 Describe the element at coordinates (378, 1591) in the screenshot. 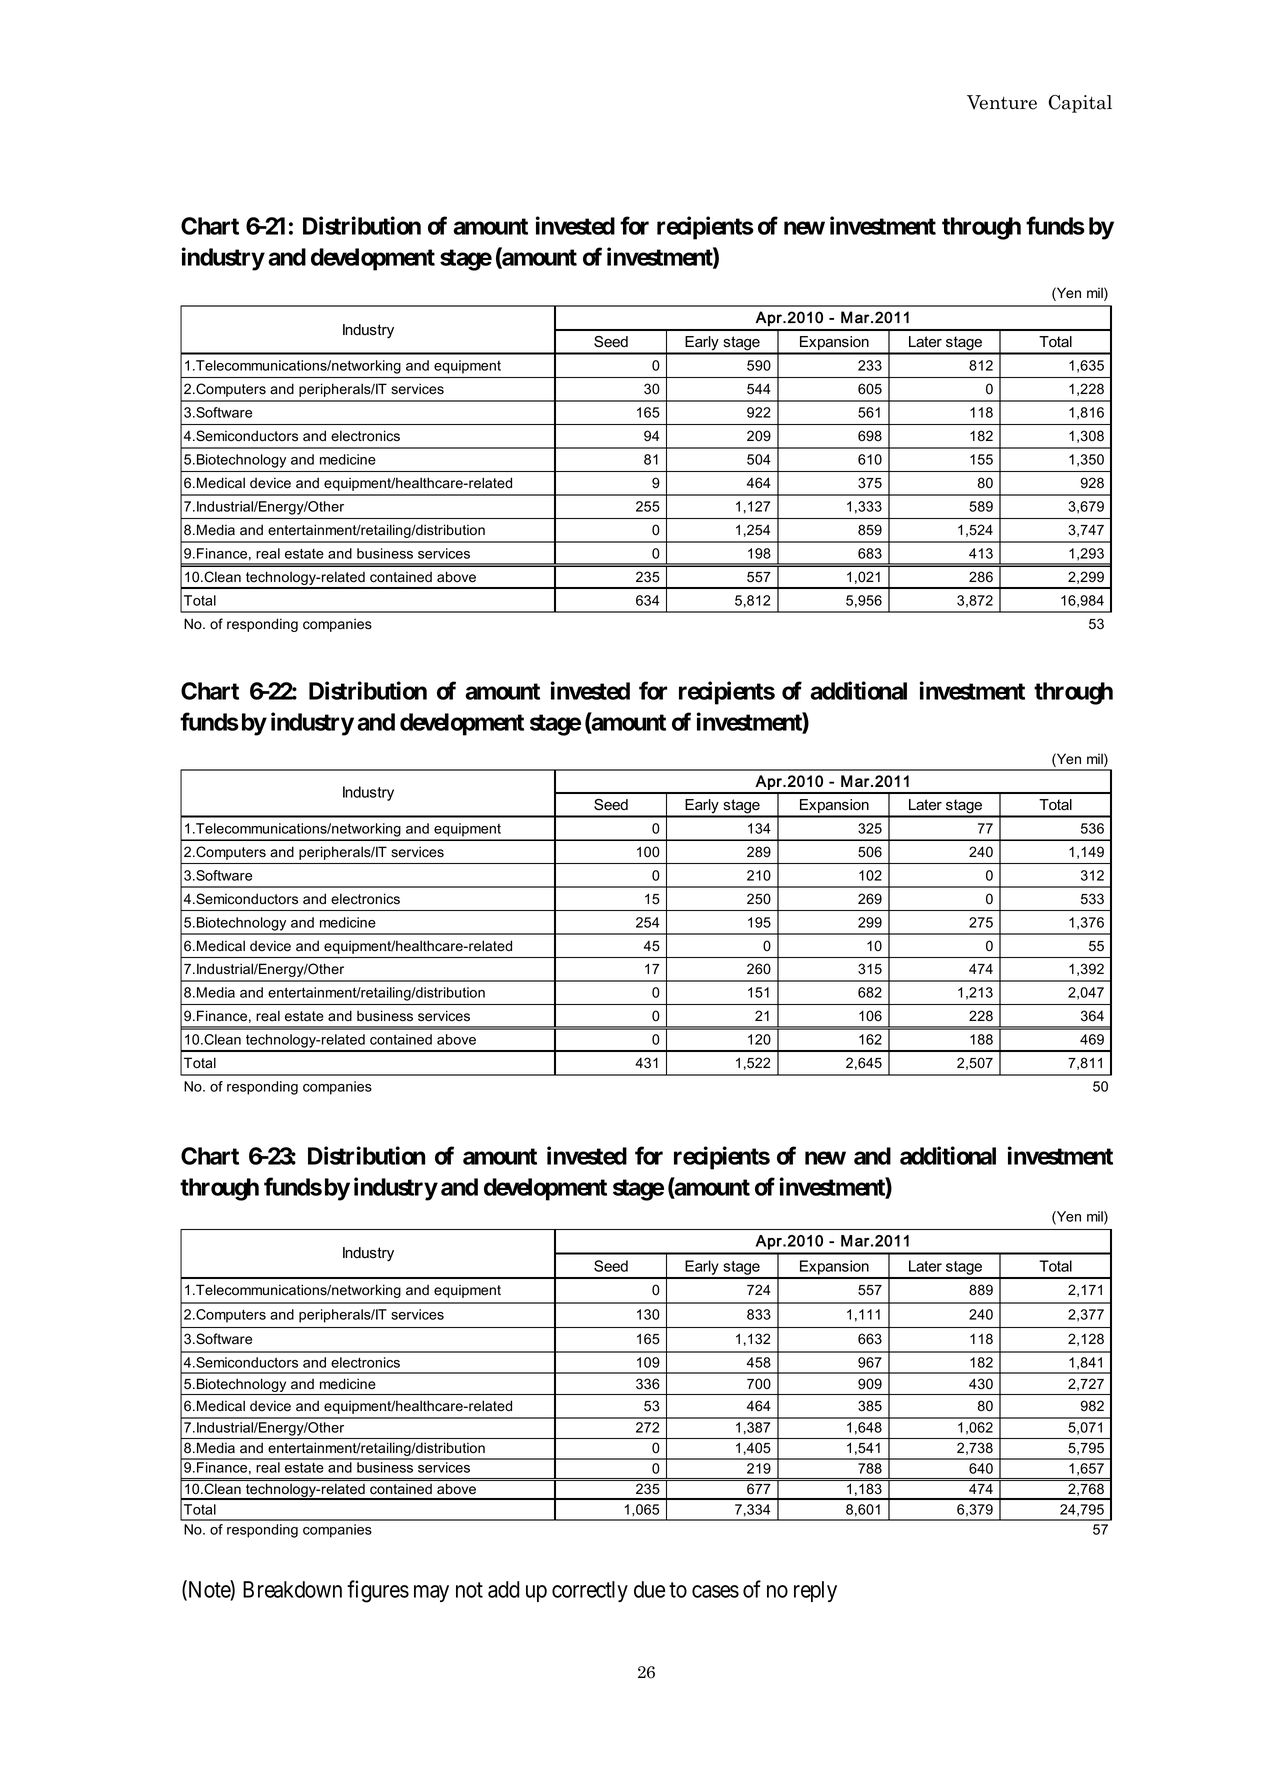

I see `figures` at that location.
